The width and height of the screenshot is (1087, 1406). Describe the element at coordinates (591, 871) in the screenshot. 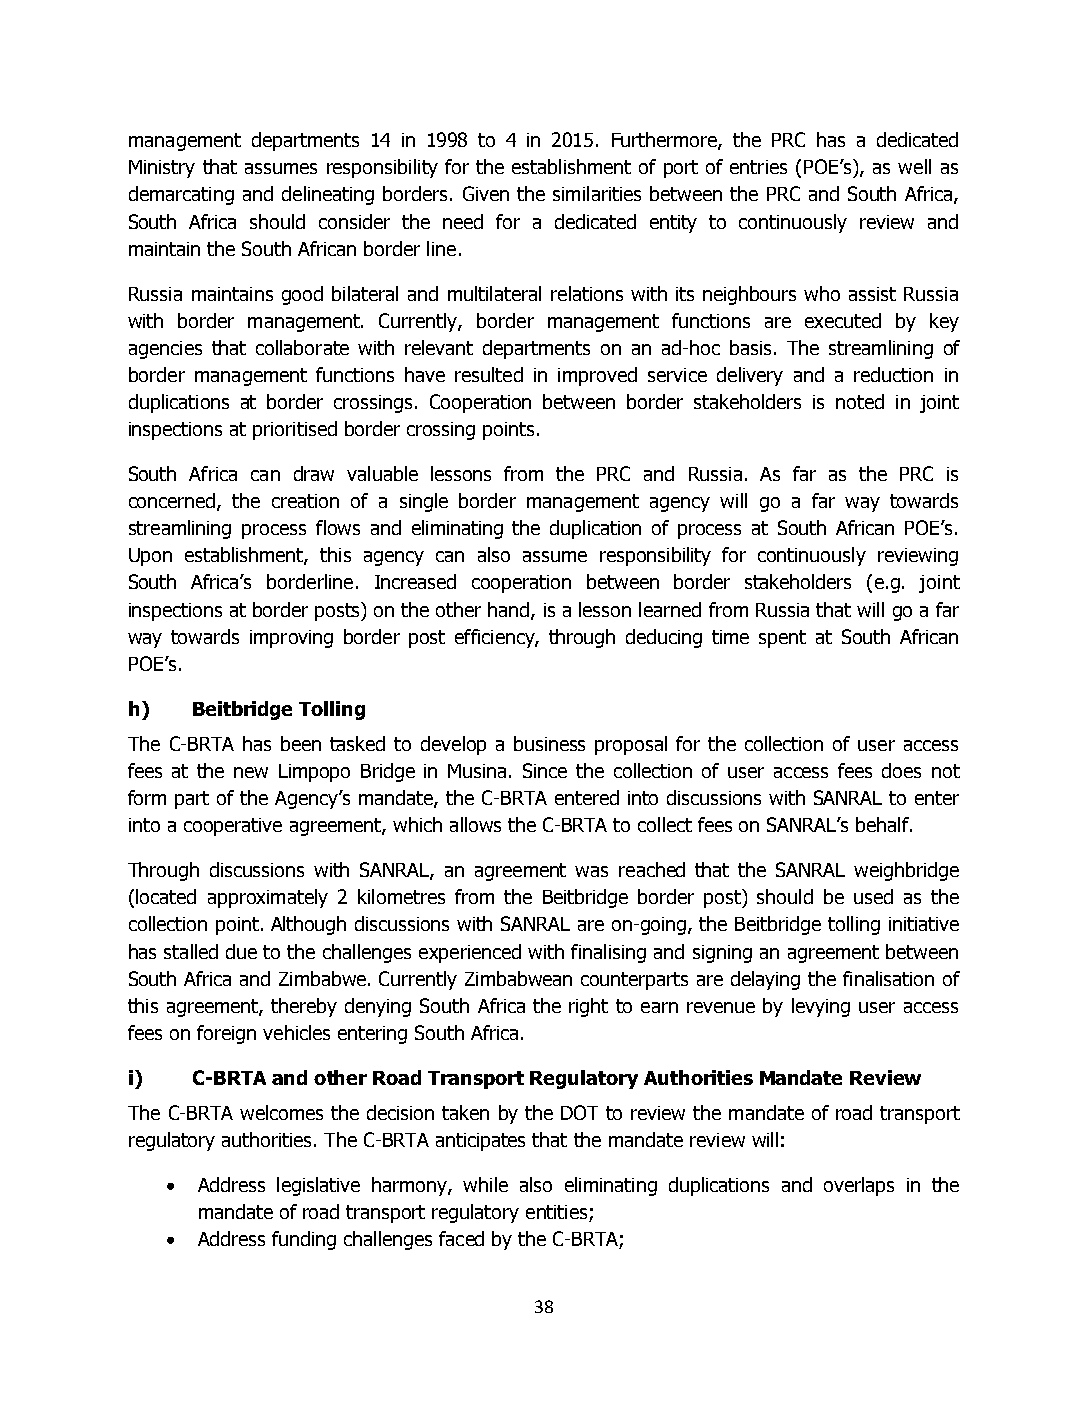

I see `was` at that location.
